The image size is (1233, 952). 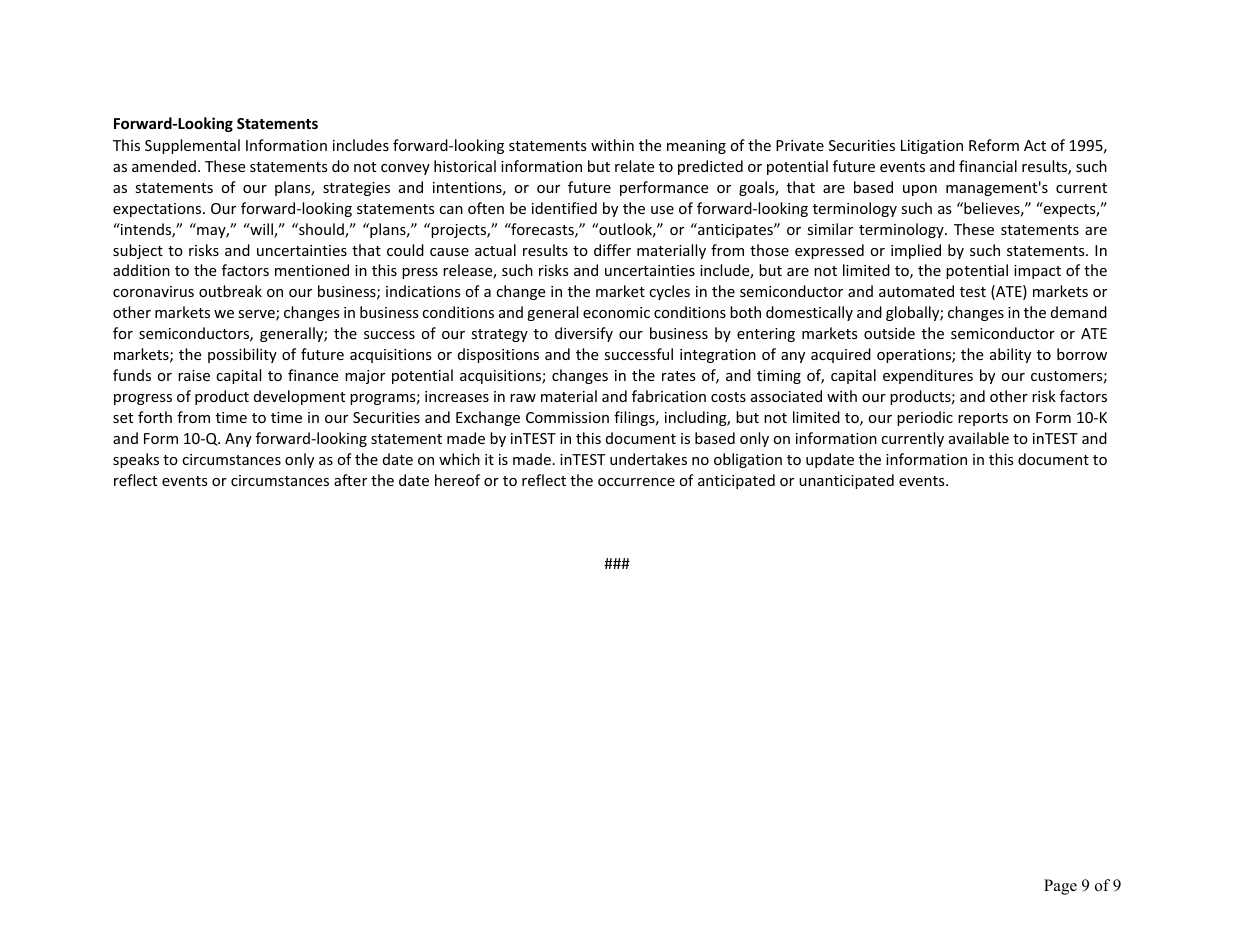 I want to click on financial, so click(x=988, y=166).
